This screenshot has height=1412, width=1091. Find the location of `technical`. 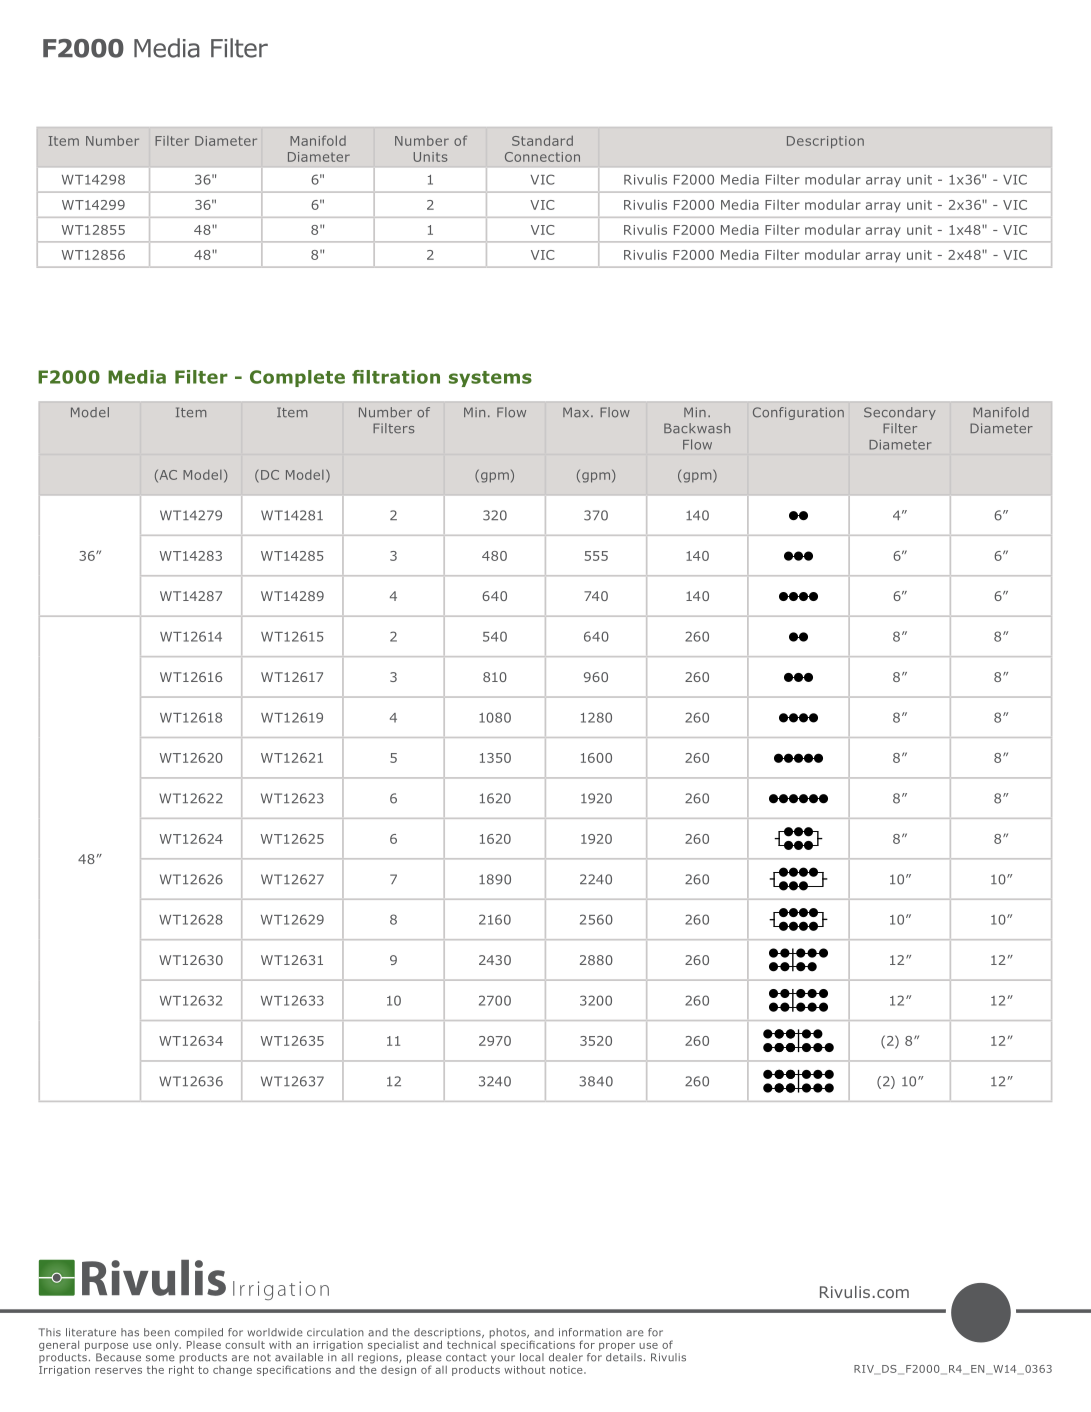

technical is located at coordinates (471, 1343).
